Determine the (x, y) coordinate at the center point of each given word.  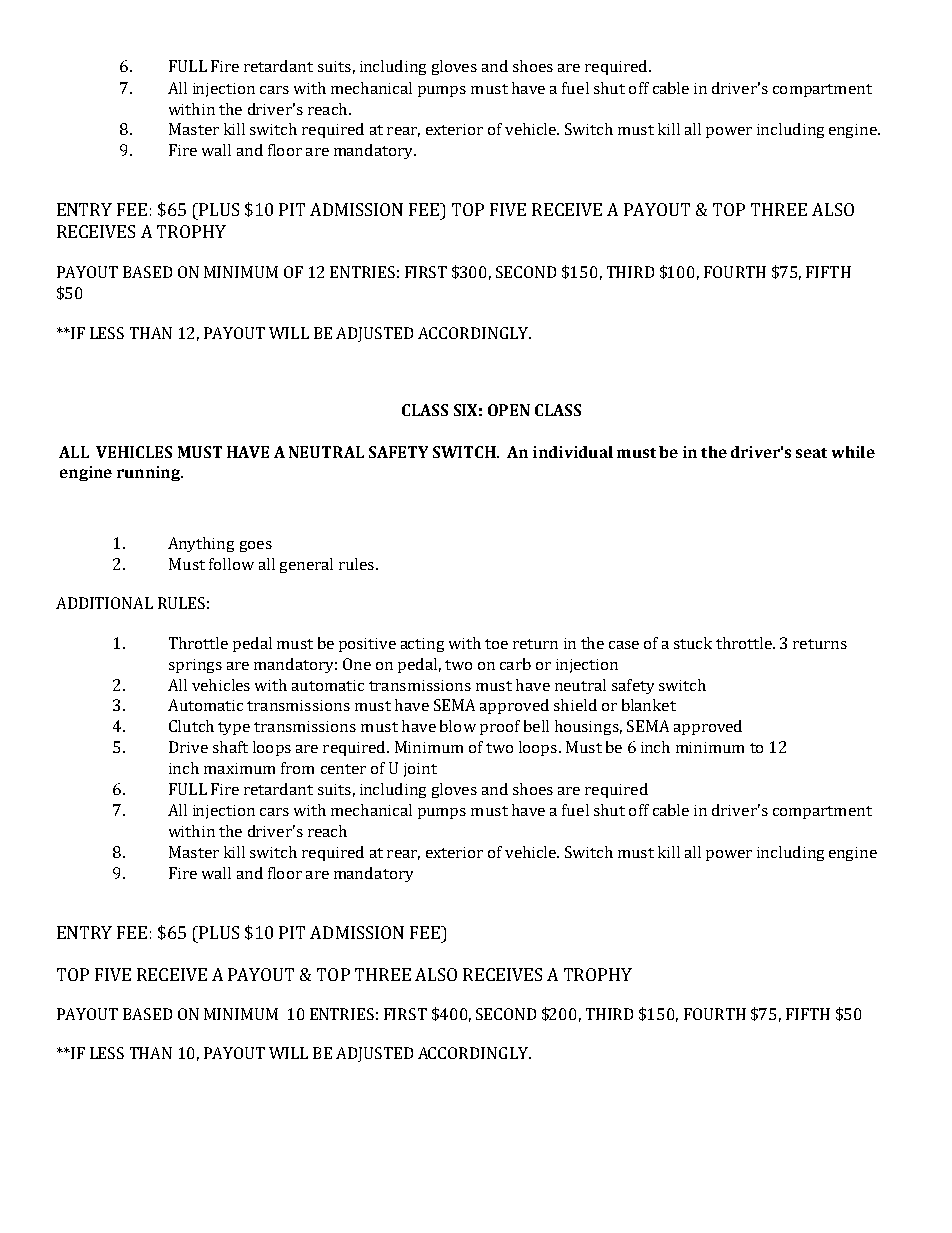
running (149, 473)
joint (420, 770)
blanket (649, 705)
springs (195, 666)
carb (515, 664)
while (853, 452)
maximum (239, 768)
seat (811, 453)
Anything (201, 544)
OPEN (509, 410)
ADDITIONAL (104, 603)
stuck (693, 643)
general (306, 565)
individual (573, 452)
